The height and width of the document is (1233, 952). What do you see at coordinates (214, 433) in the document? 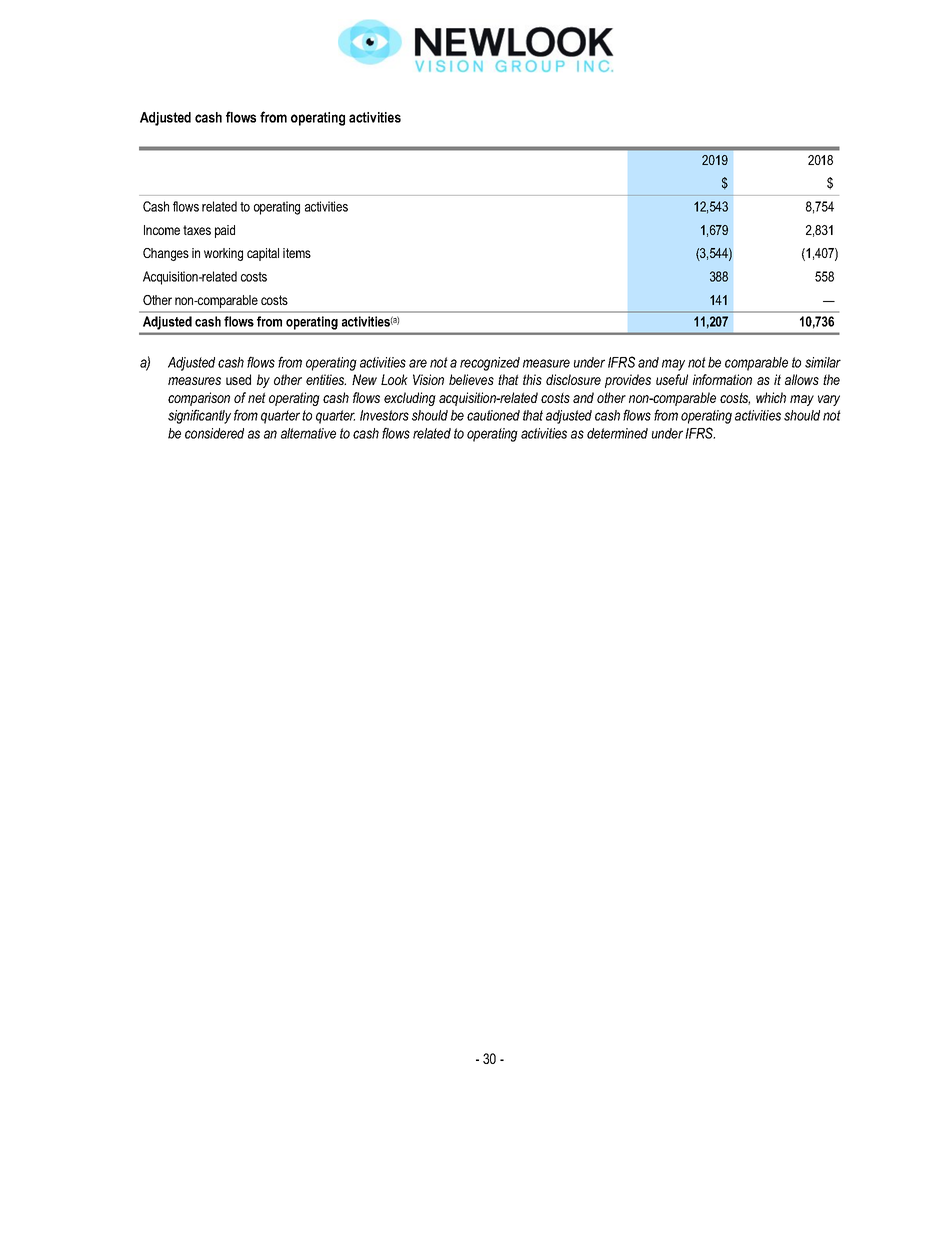
I see `considered` at bounding box center [214, 433].
